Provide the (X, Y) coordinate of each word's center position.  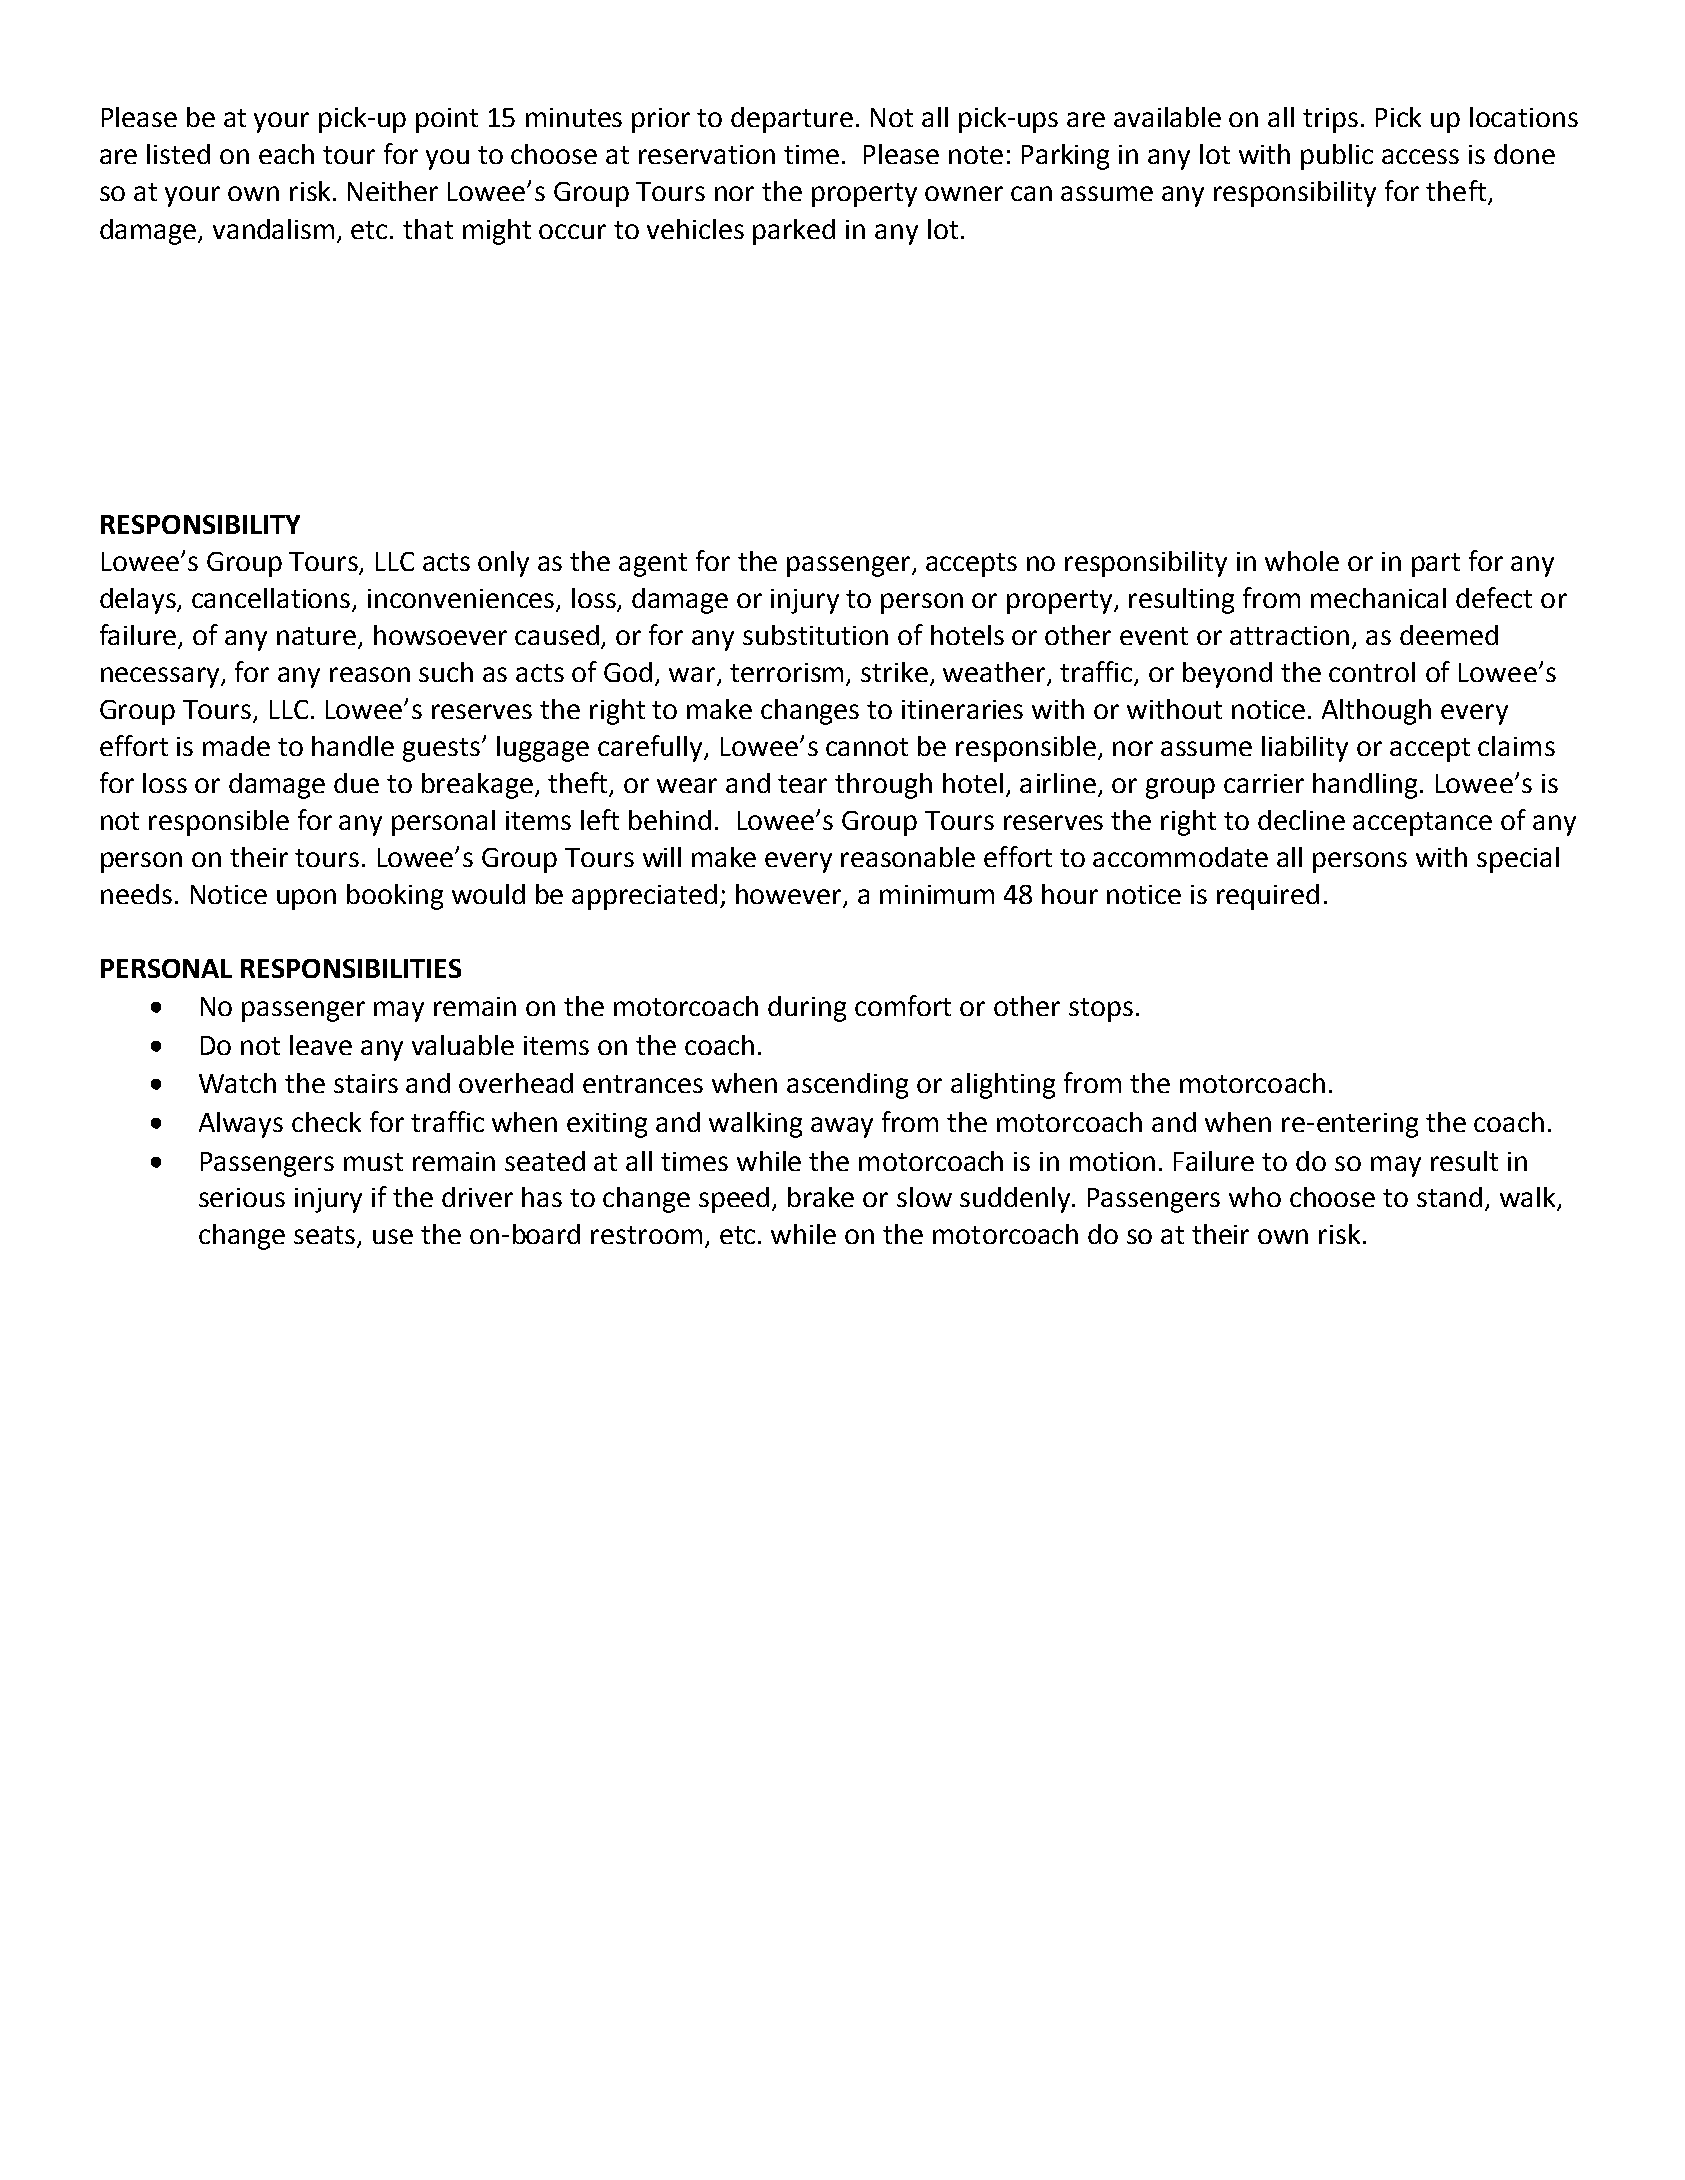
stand (1451, 1198)
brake (821, 1197)
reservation (707, 154)
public (1337, 157)
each (286, 154)
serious (242, 1197)
